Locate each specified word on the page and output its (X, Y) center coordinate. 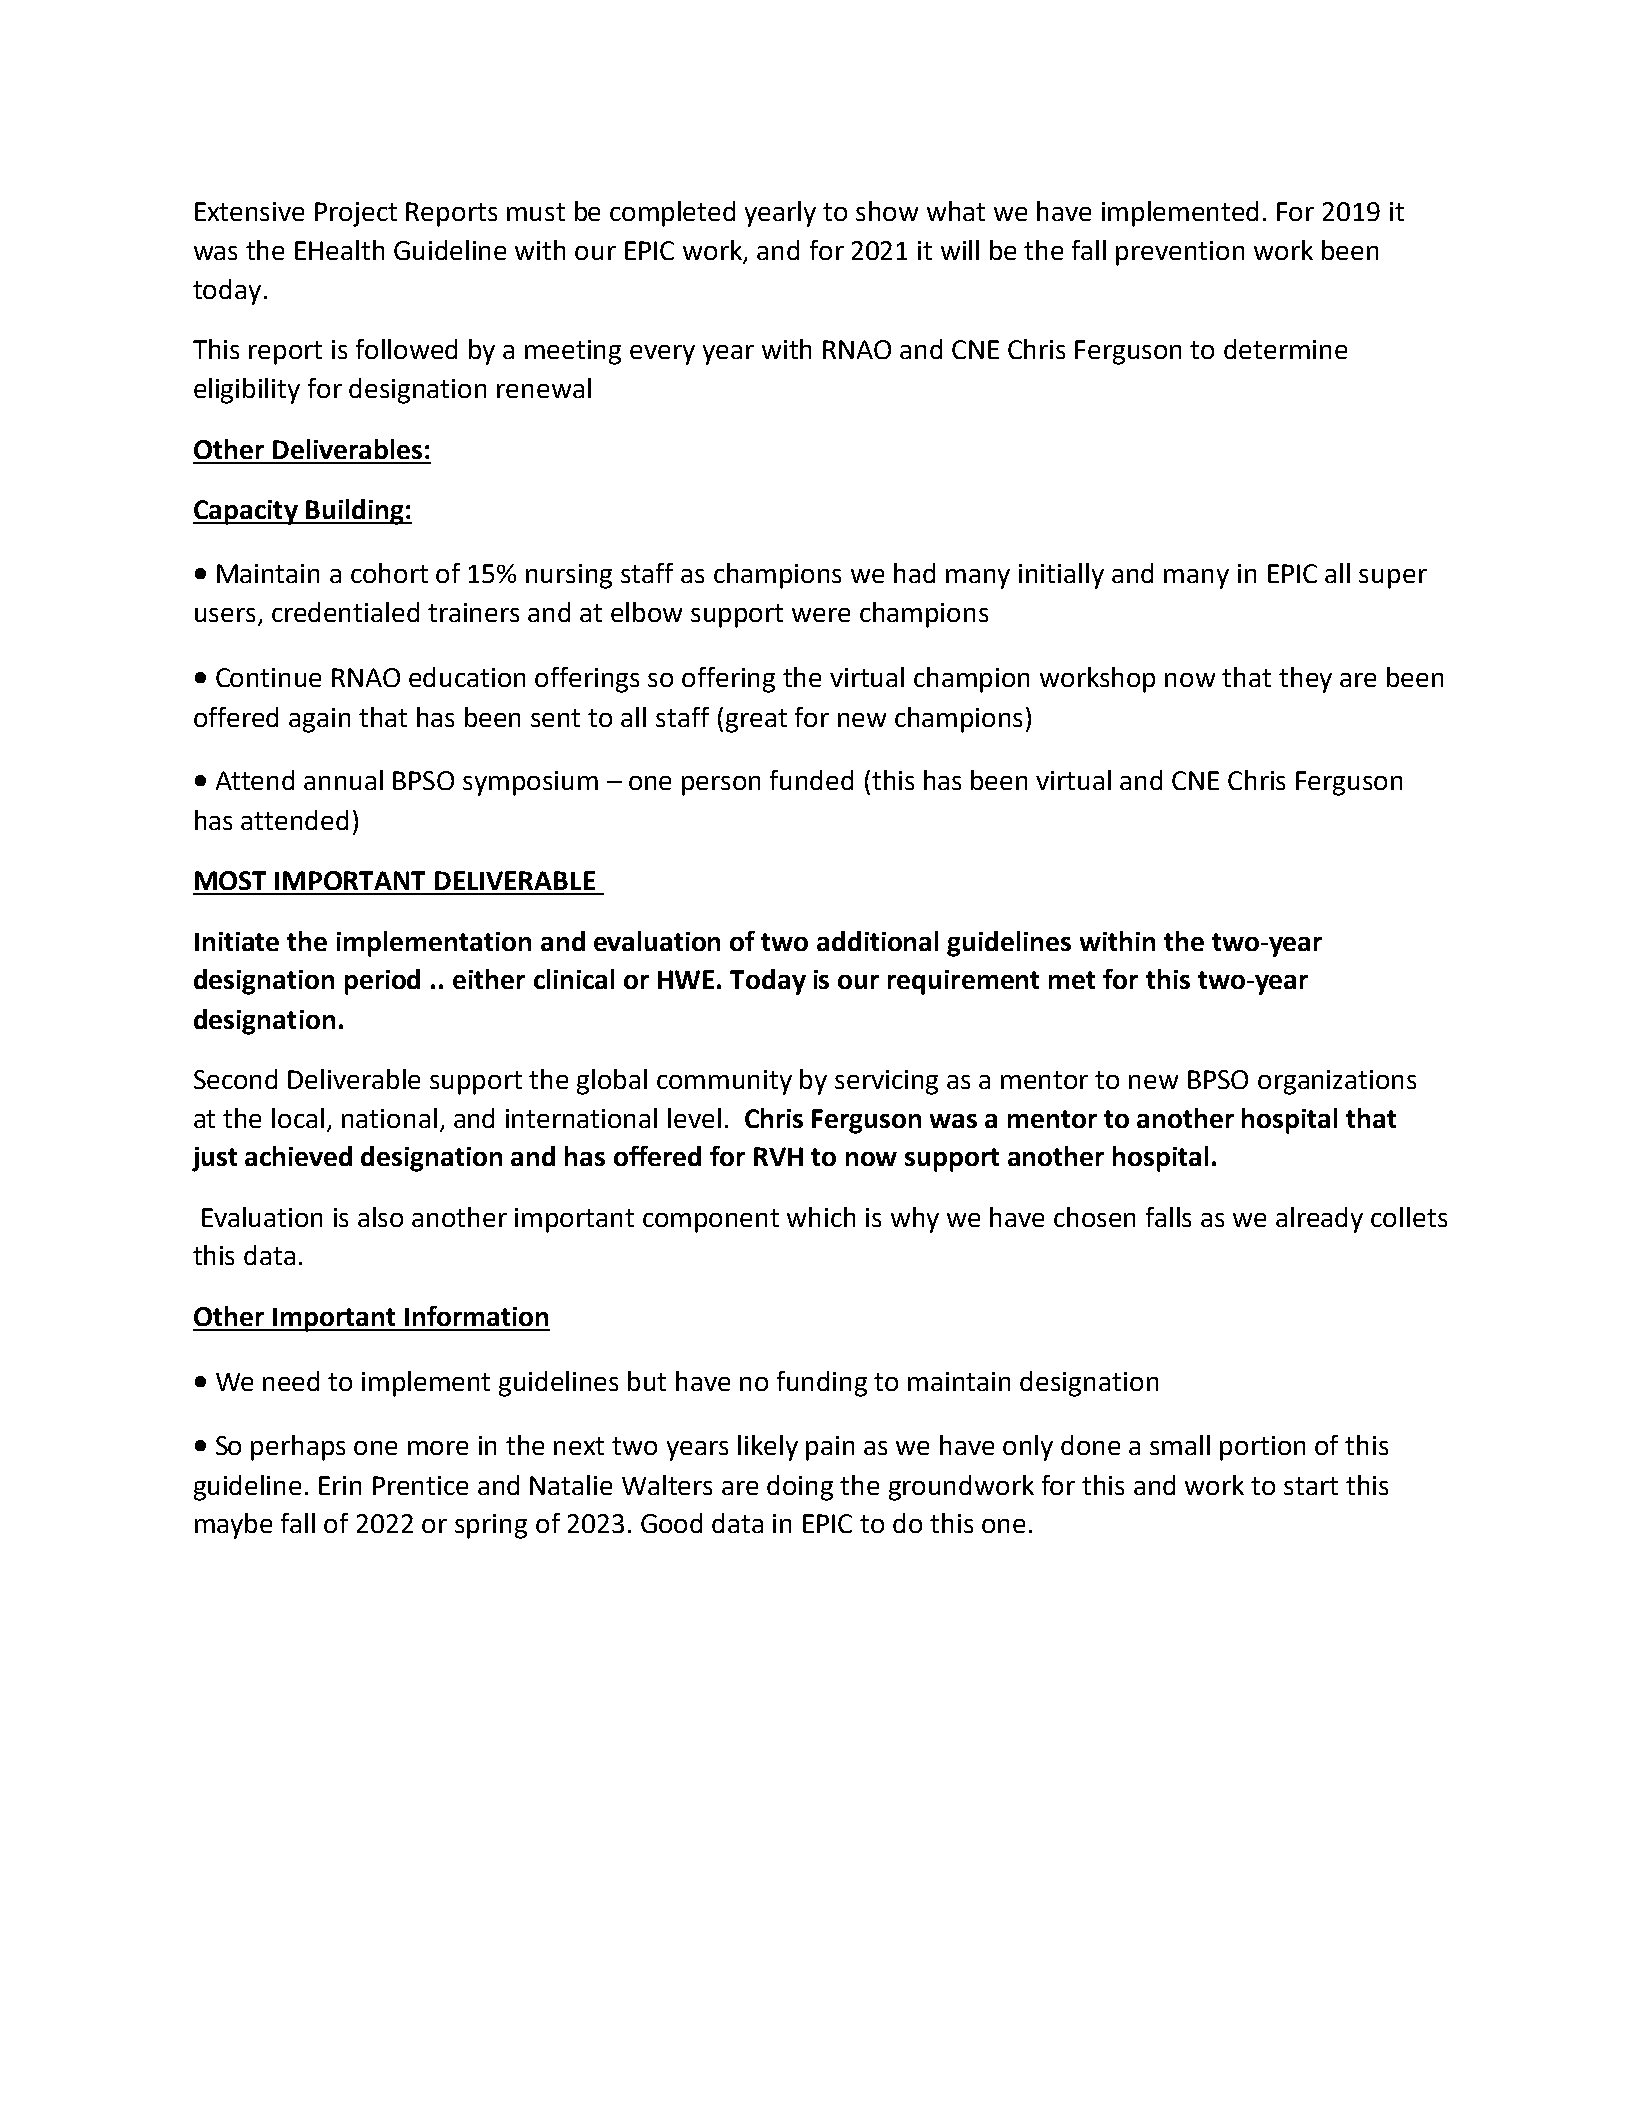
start (1311, 1486)
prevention (1180, 253)
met (1072, 980)
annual (343, 780)
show (887, 211)
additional (877, 941)
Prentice (420, 1485)
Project (356, 214)
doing (800, 1488)
